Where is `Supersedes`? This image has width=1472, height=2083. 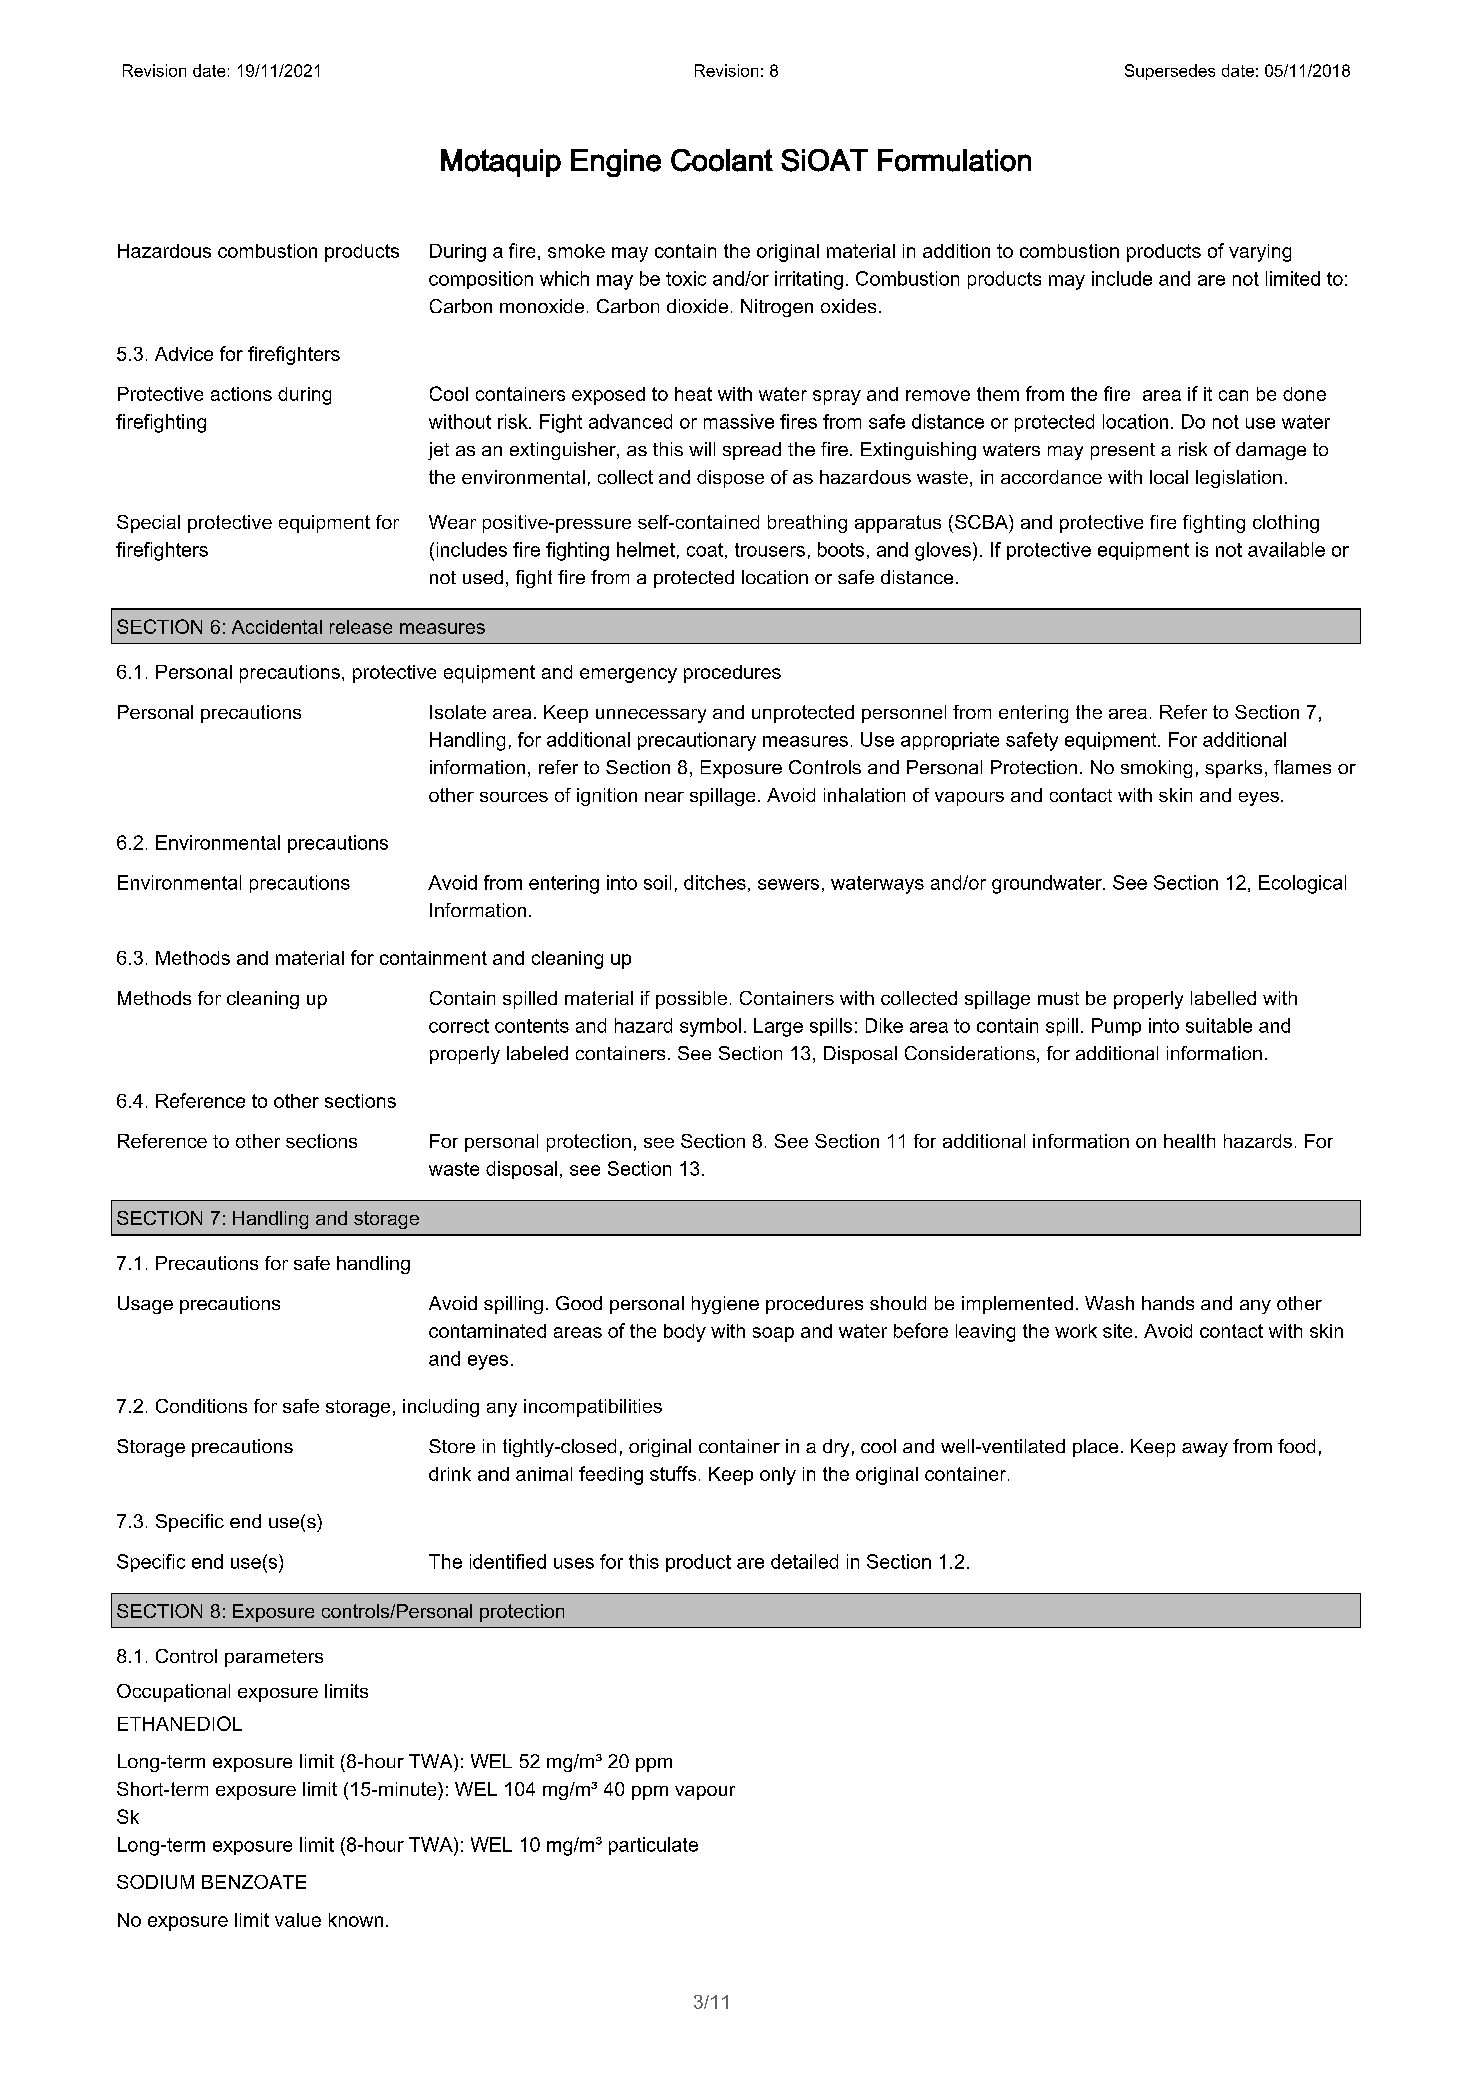 Supersedes is located at coordinates (1170, 72).
